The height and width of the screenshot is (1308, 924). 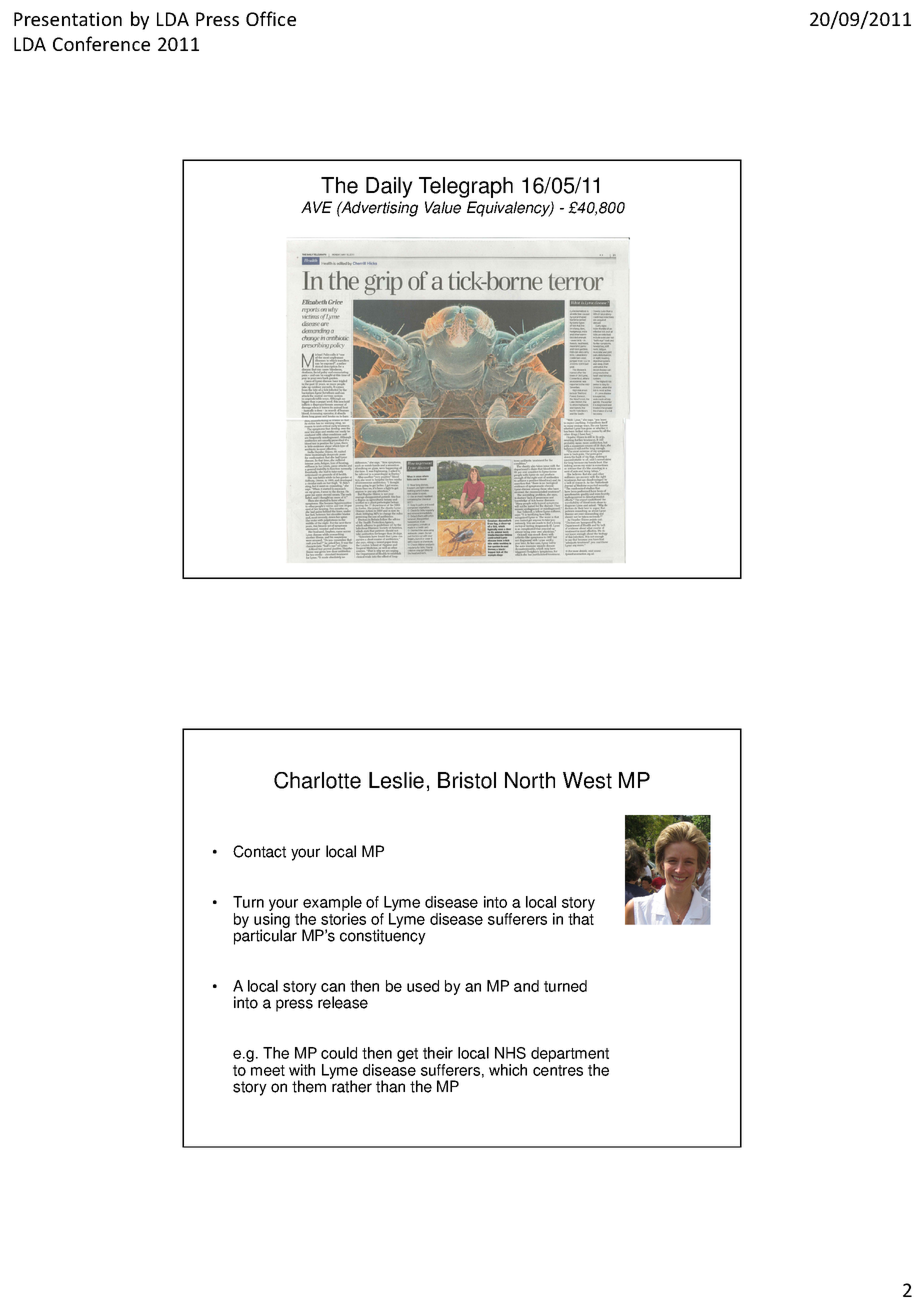 What do you see at coordinates (101, 43) in the screenshot?
I see `Conference` at bounding box center [101, 43].
